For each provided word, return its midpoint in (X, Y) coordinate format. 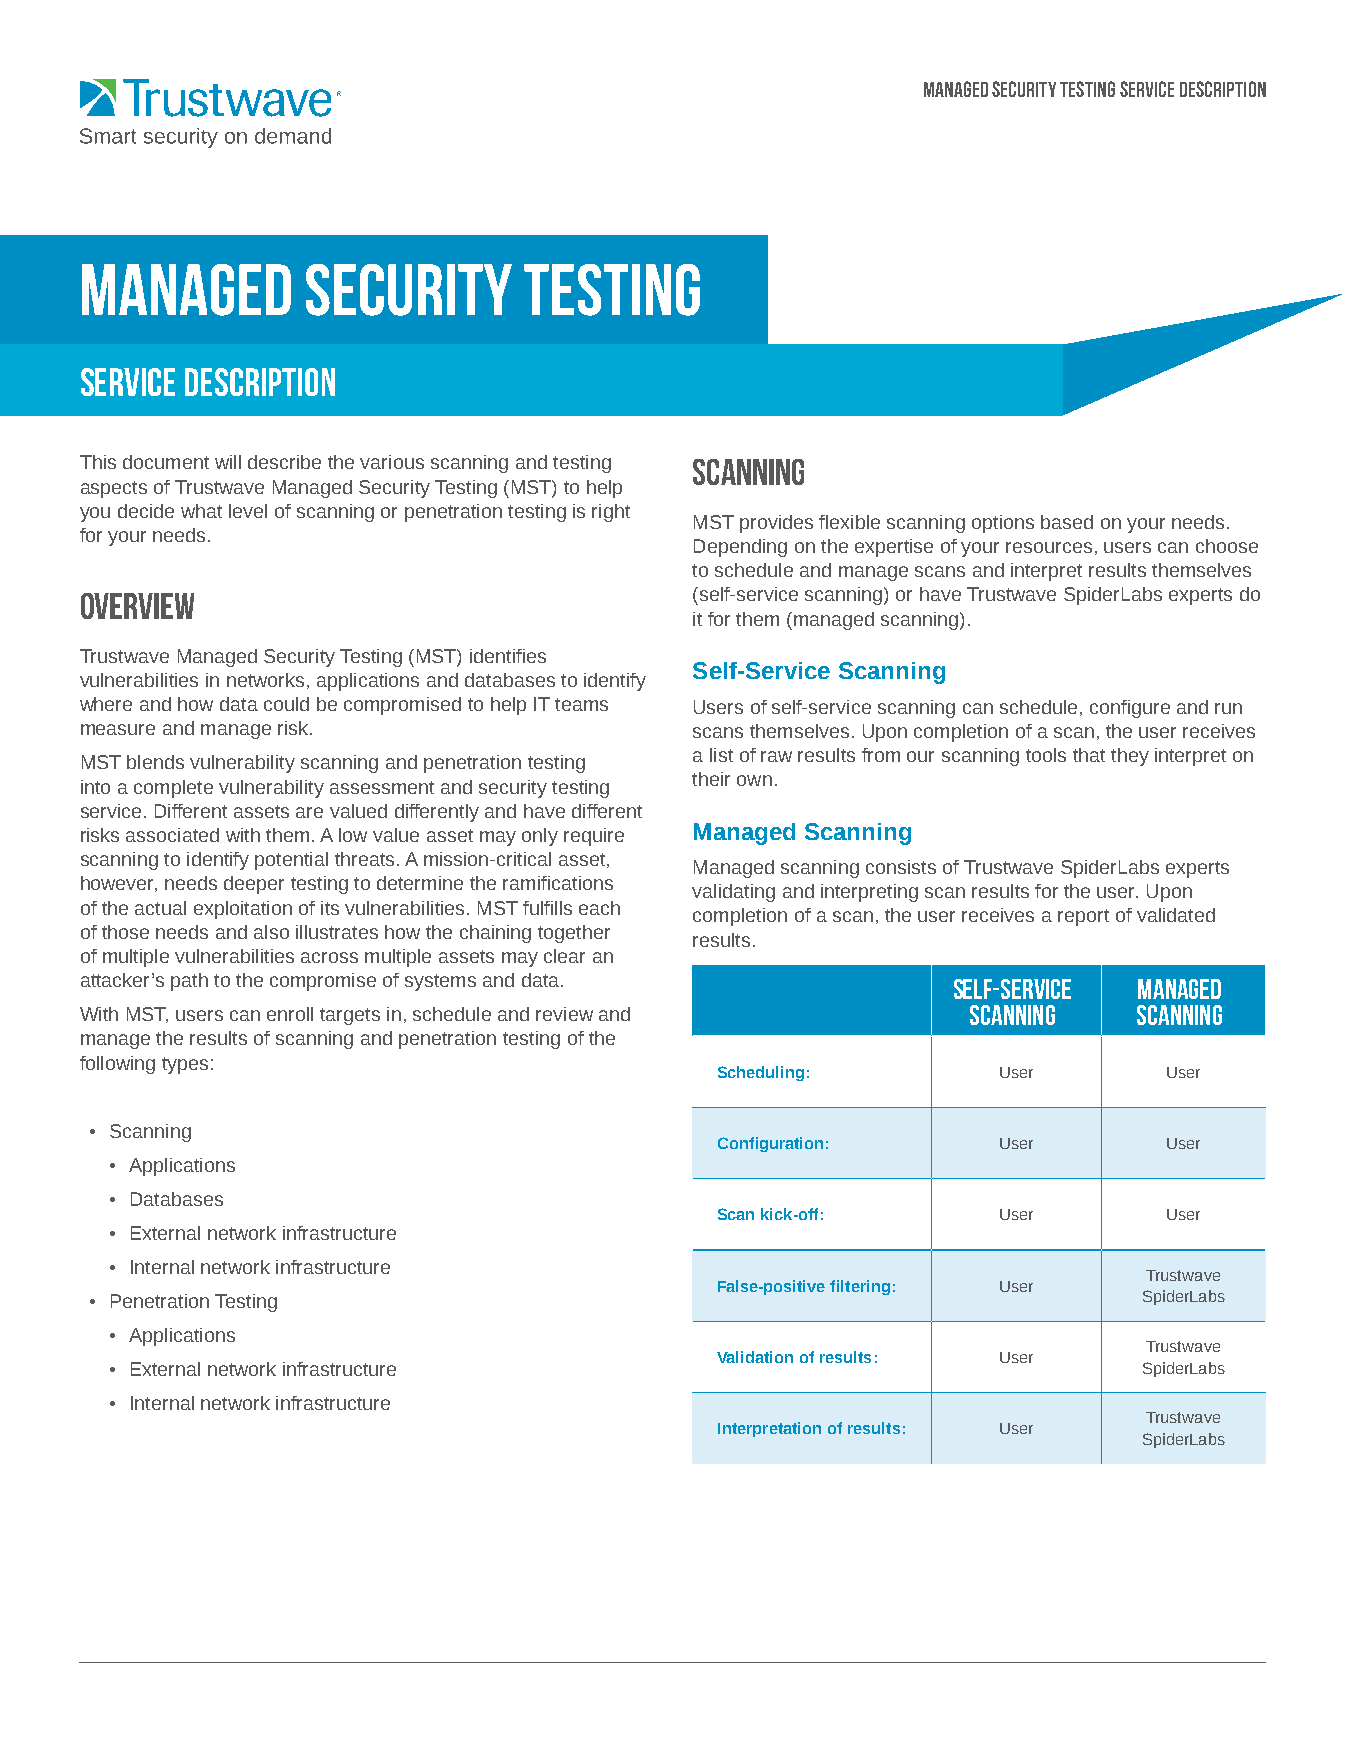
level (248, 511)
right (611, 513)
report (1083, 917)
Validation (755, 1357)
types (185, 1065)
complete (173, 789)
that (1089, 755)
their (711, 779)
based (1067, 522)
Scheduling (761, 1073)
